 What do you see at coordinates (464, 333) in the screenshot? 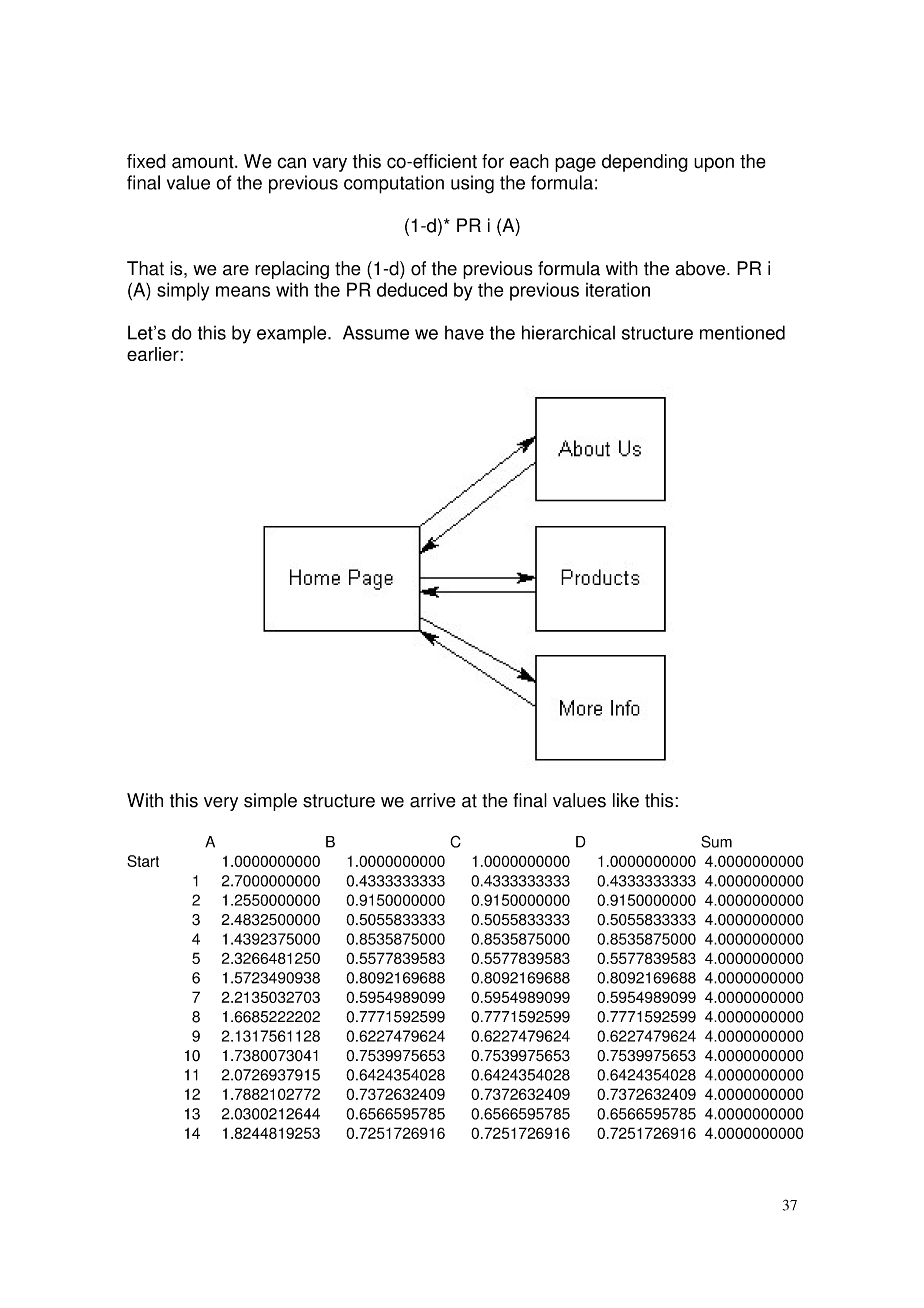
I see `have` at bounding box center [464, 333].
